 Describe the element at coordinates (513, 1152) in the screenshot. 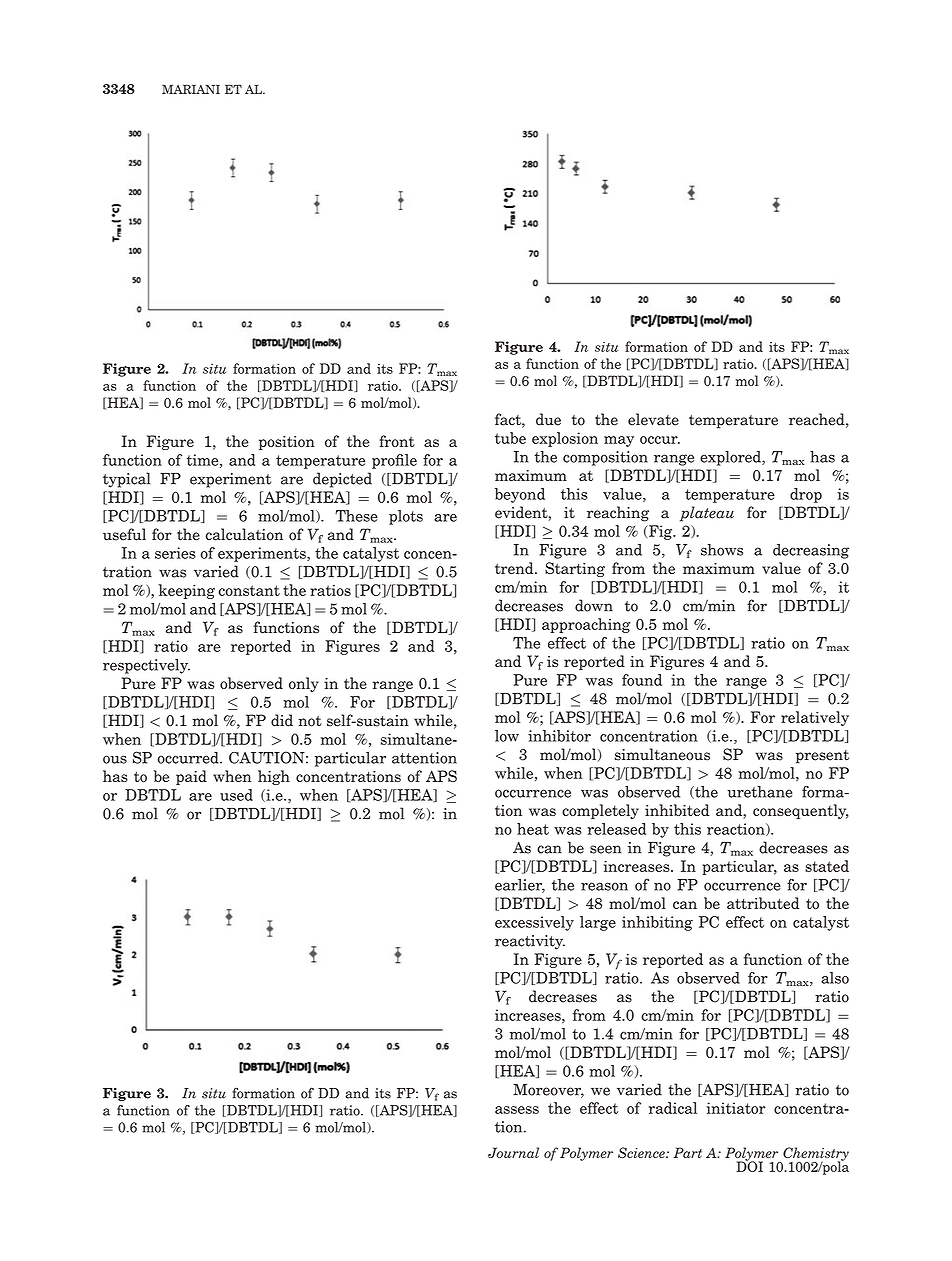

I see `Journal` at that location.
